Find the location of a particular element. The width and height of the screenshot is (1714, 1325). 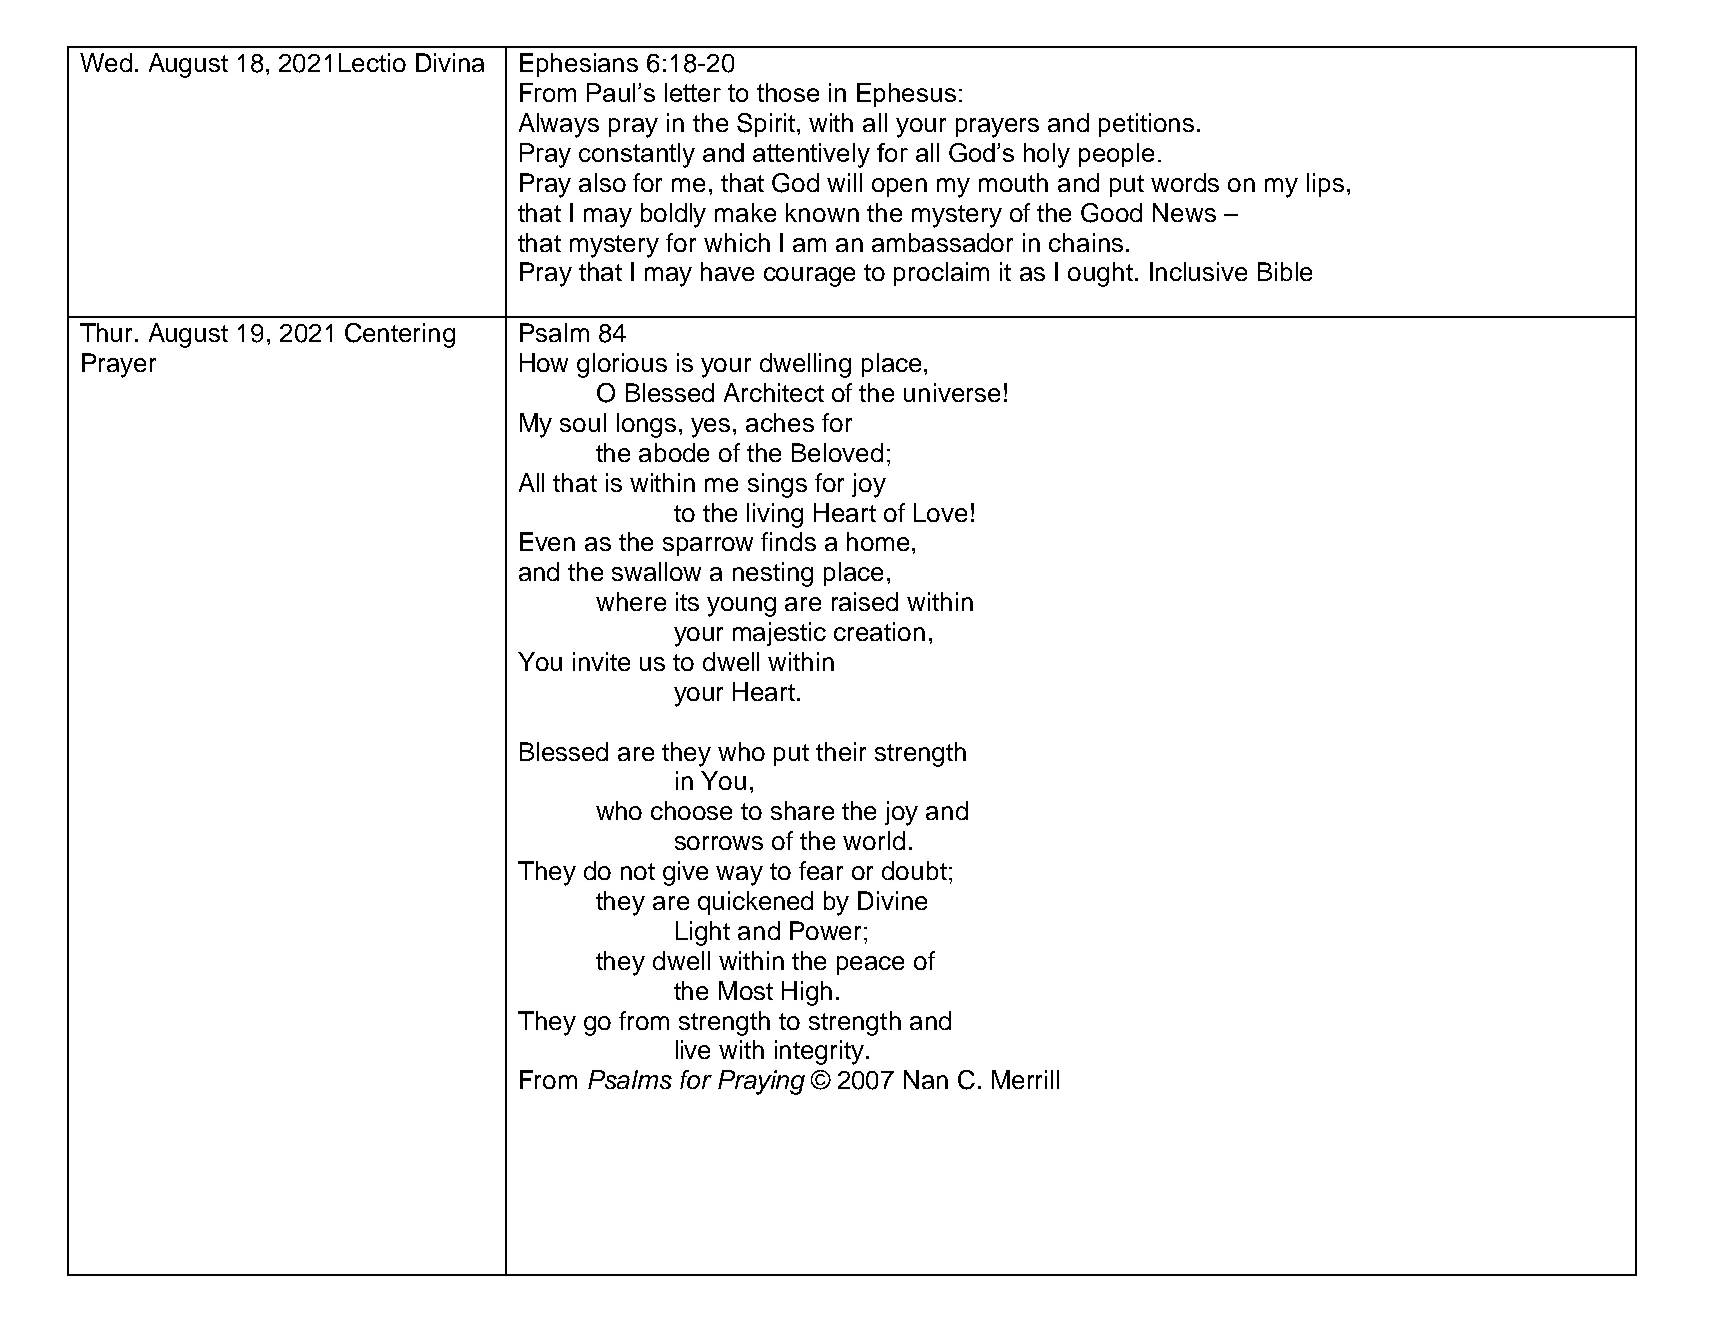

choose is located at coordinates (691, 810).
